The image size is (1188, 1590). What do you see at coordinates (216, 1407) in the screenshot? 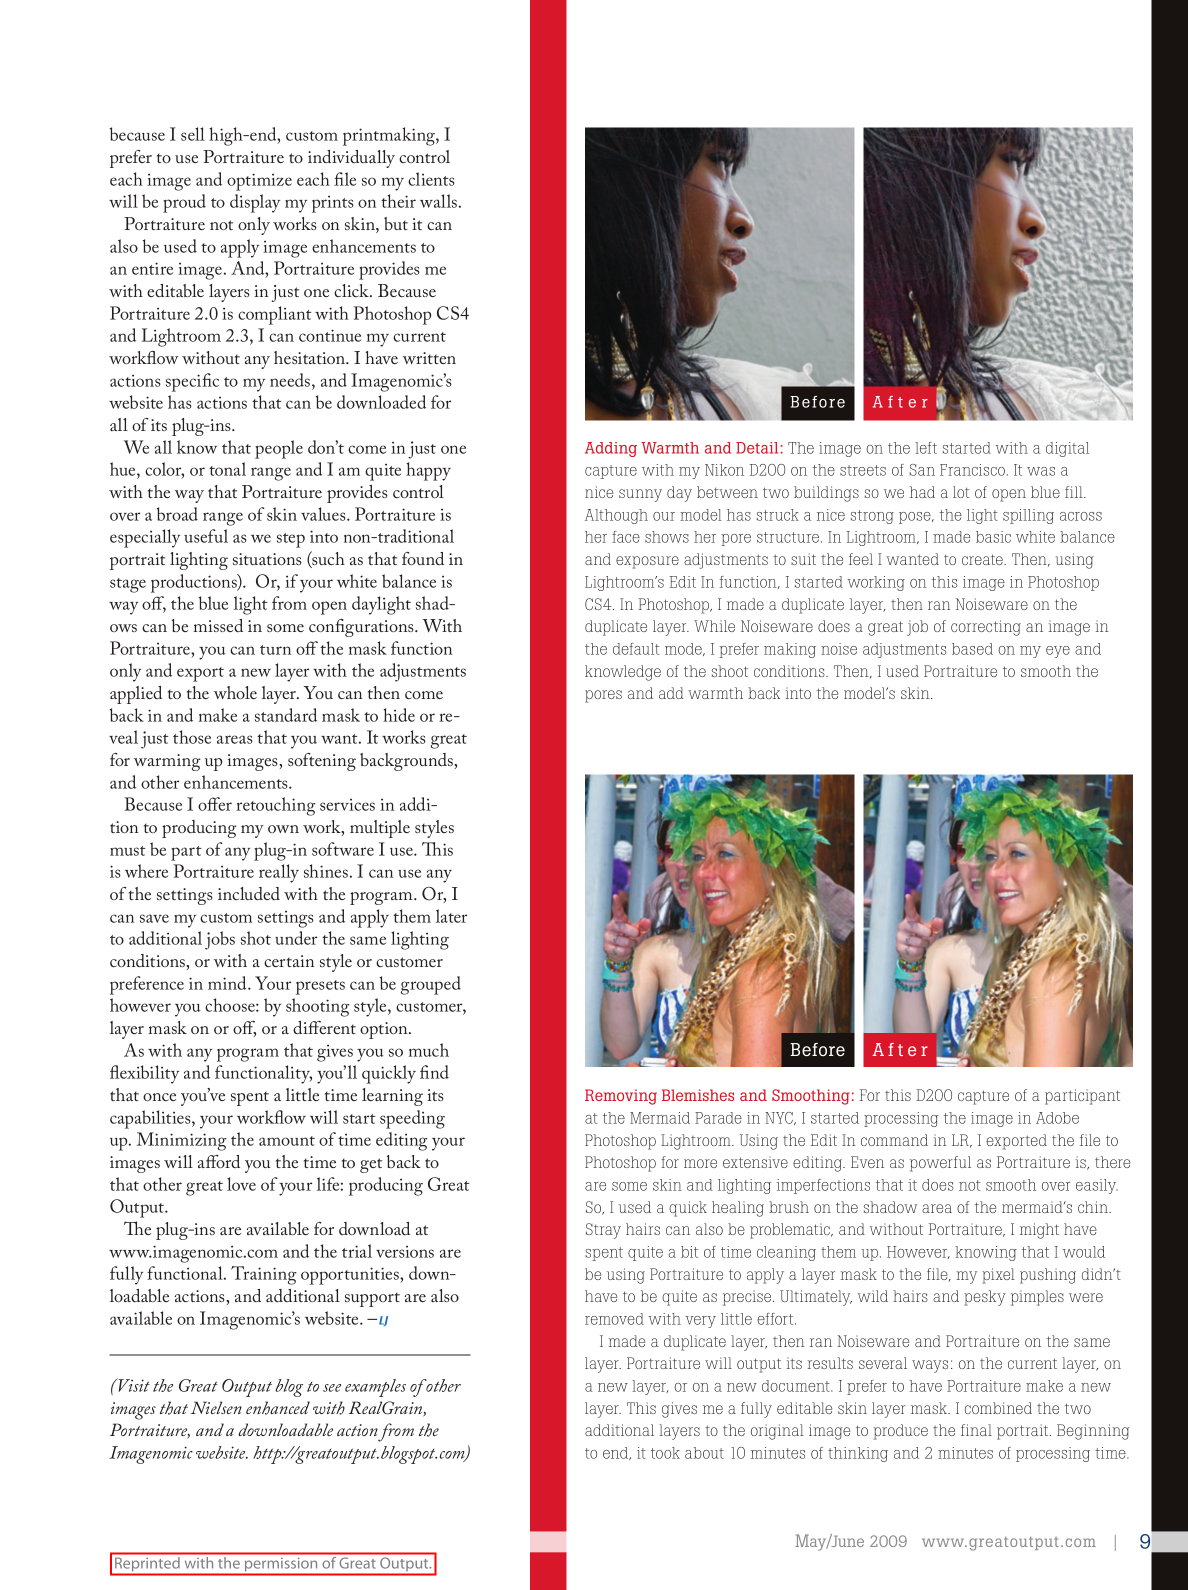
I see `Nielsen` at bounding box center [216, 1407].
